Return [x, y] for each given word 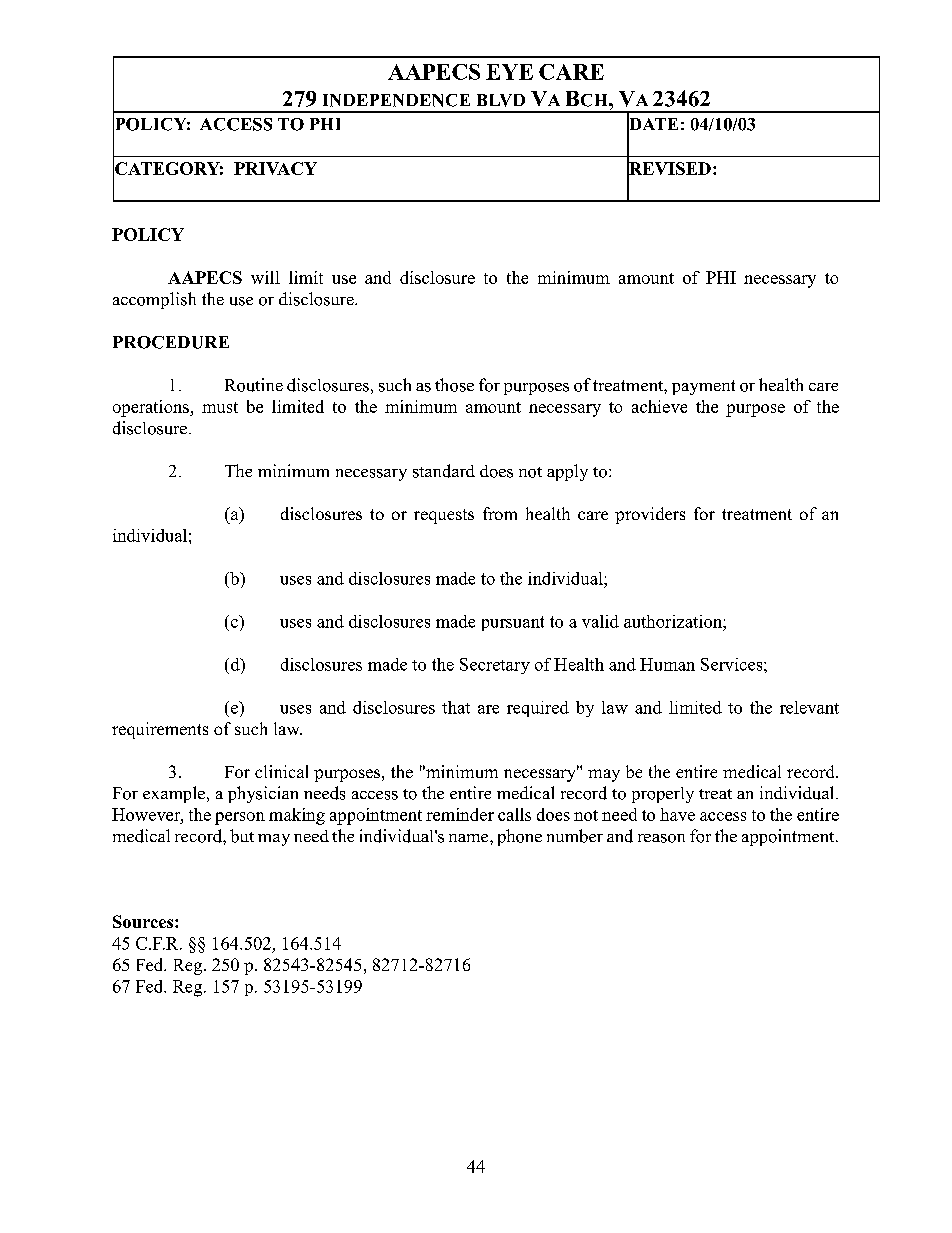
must [220, 407]
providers [650, 515]
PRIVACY [275, 168]
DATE [652, 124]
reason [661, 838]
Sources [144, 921]
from [500, 513]
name [470, 838]
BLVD [501, 100]
